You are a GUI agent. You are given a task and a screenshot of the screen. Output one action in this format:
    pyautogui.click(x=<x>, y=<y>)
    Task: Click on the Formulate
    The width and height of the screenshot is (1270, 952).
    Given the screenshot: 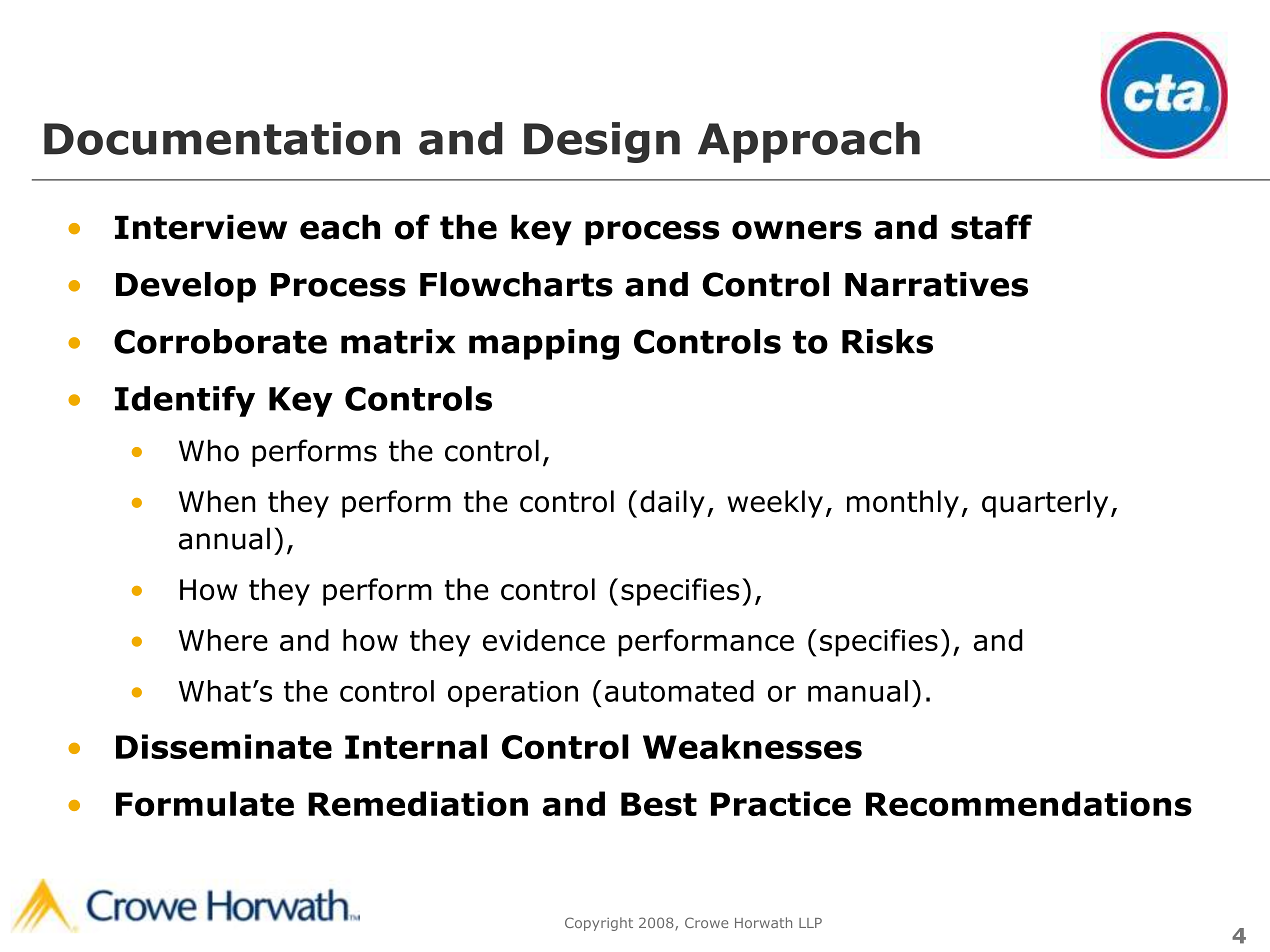 What is the action you would take?
    pyautogui.click(x=205, y=804)
